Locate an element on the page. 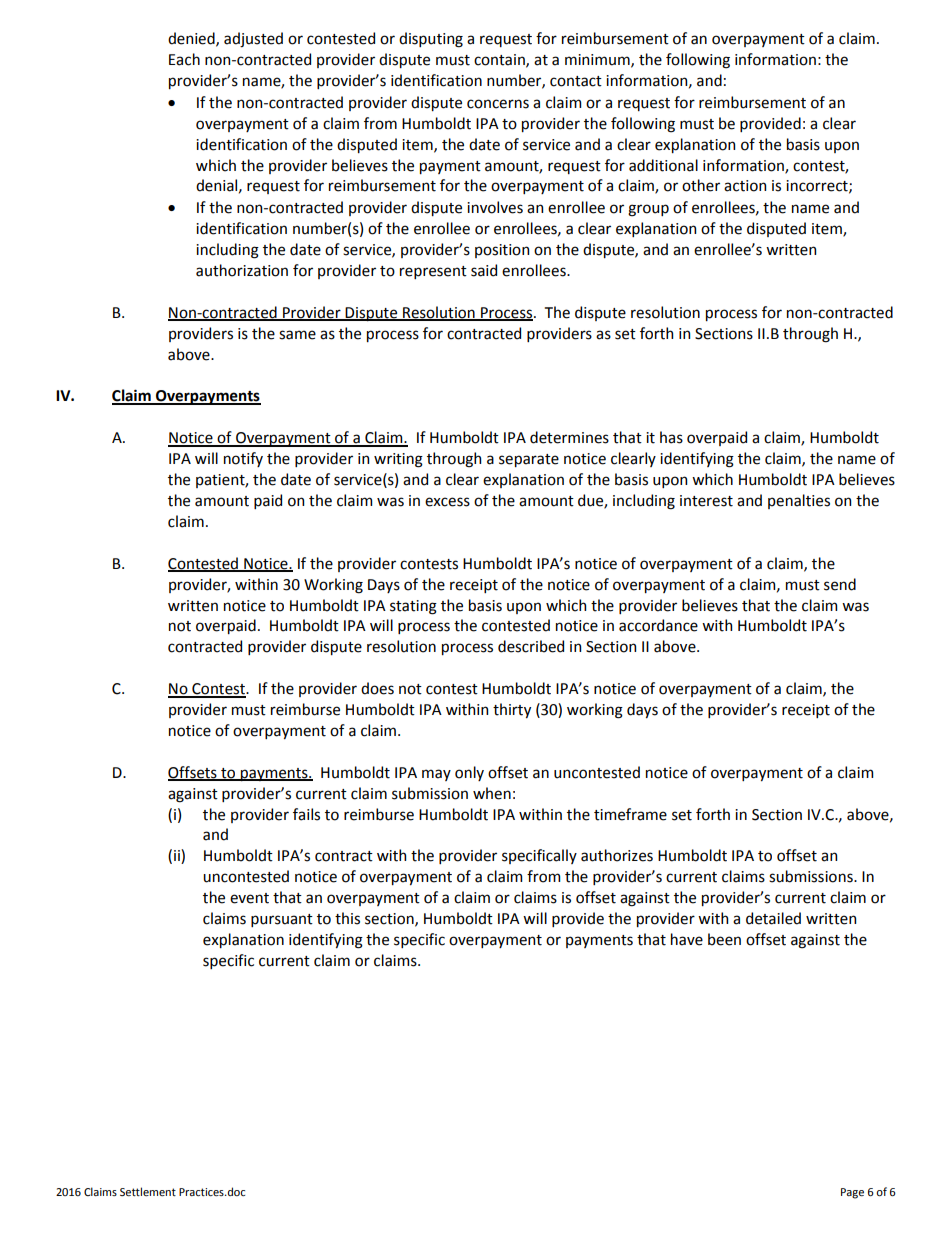 This image has height=1233, width=952. action is located at coordinates (745, 186).
